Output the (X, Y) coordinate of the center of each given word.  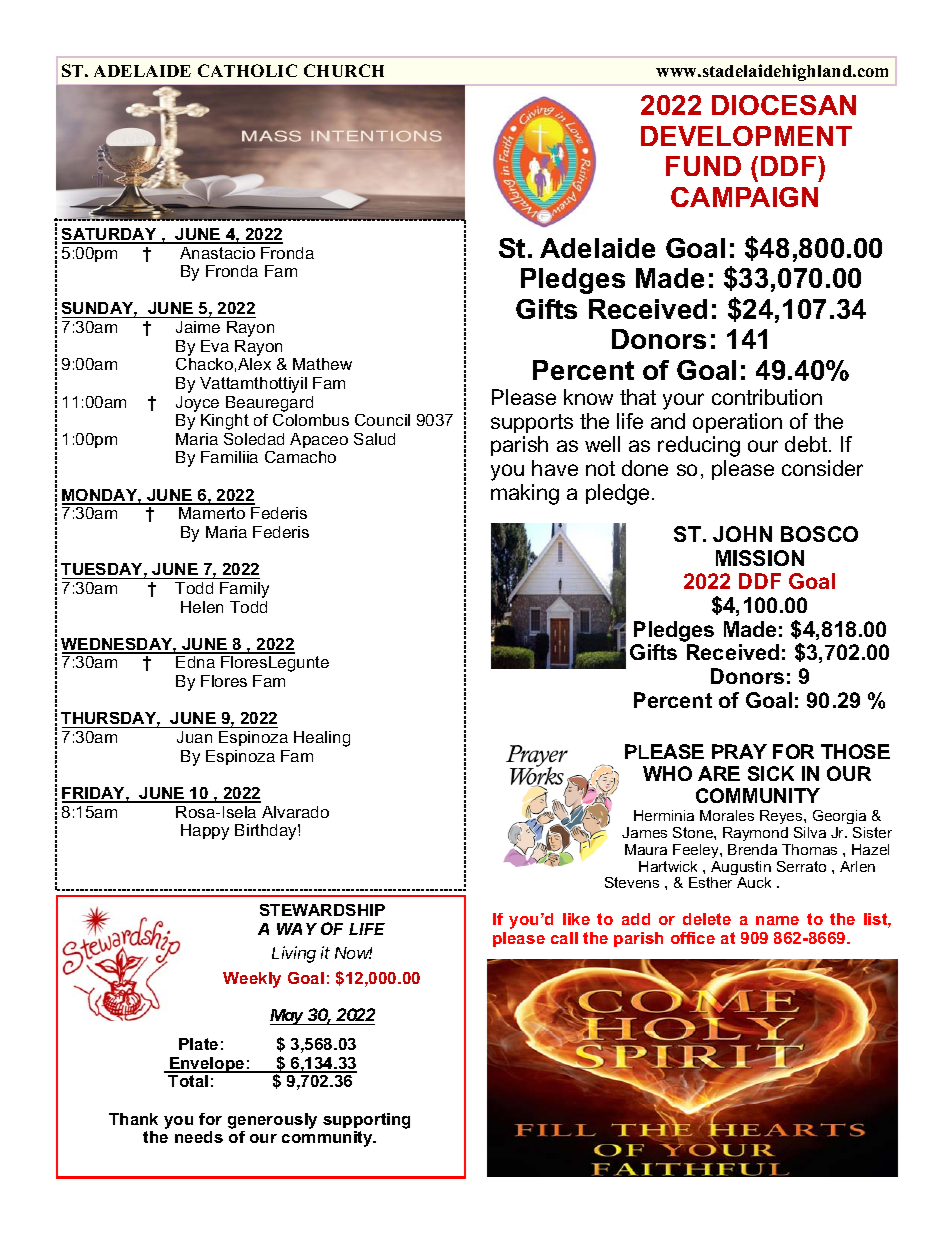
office (693, 938)
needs (199, 1137)
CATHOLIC (247, 70)
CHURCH (344, 70)
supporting (366, 1121)
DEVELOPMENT (746, 136)
